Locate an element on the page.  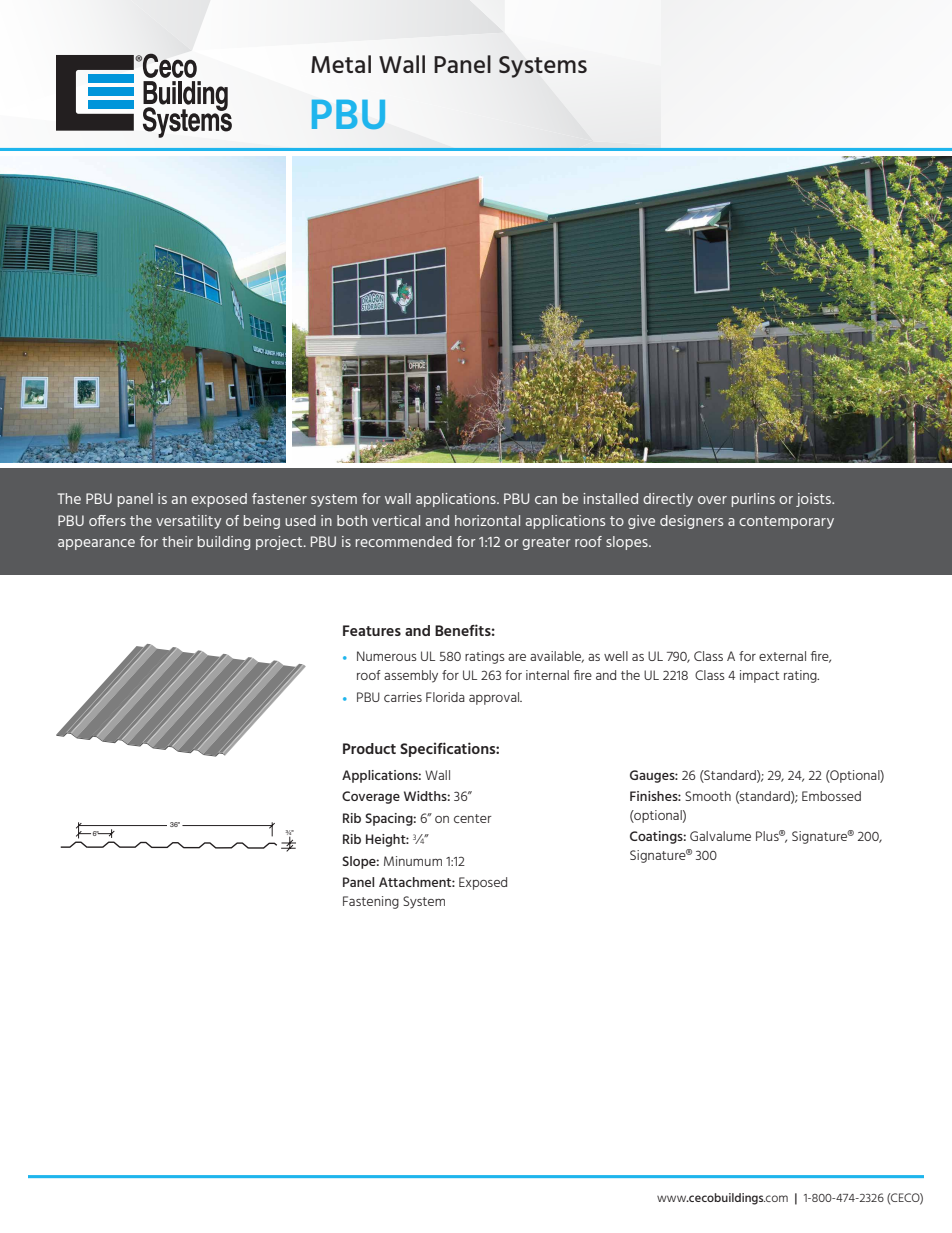
directly is located at coordinates (668, 500).
